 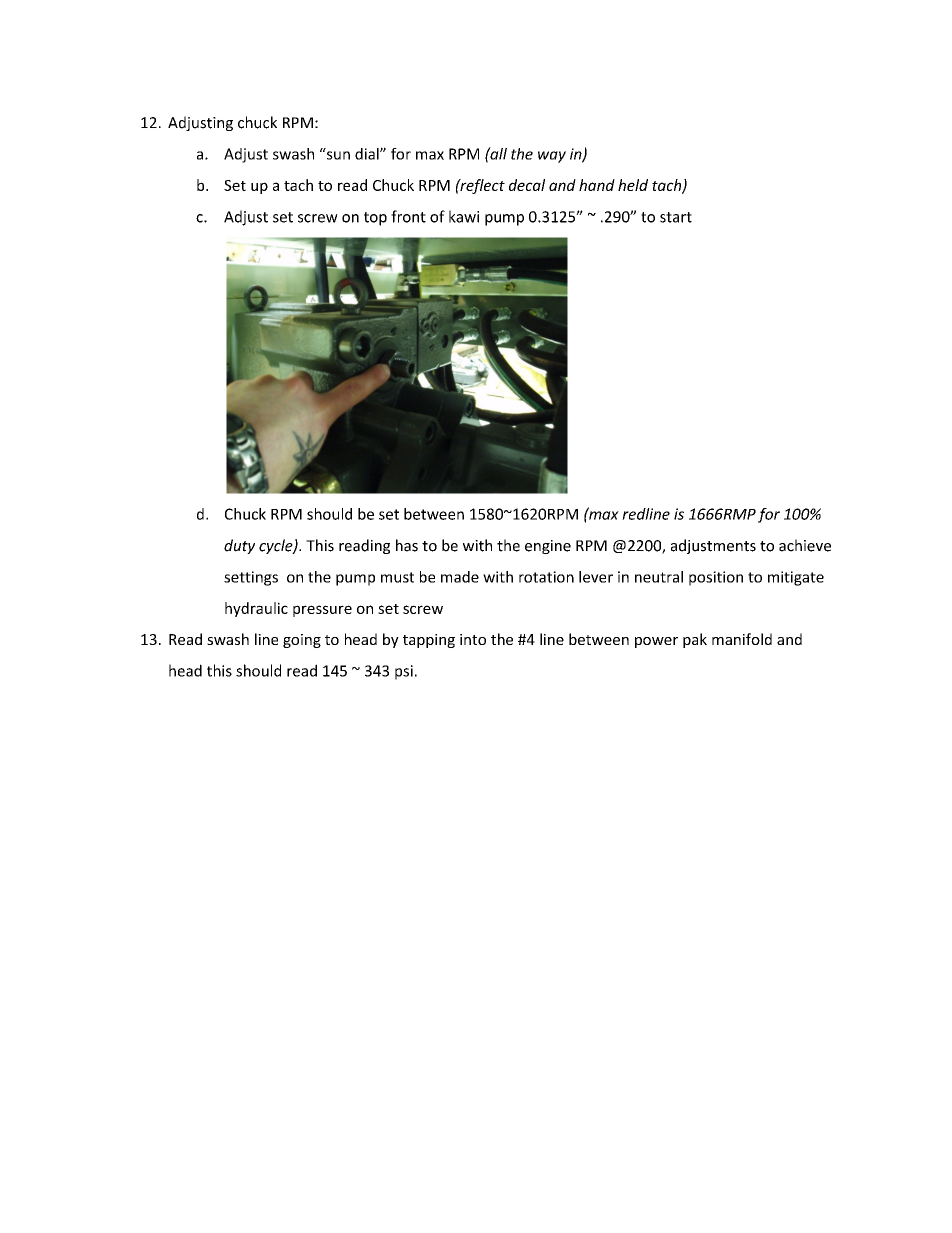 What do you see at coordinates (473, 639) in the document?
I see `into` at bounding box center [473, 639].
